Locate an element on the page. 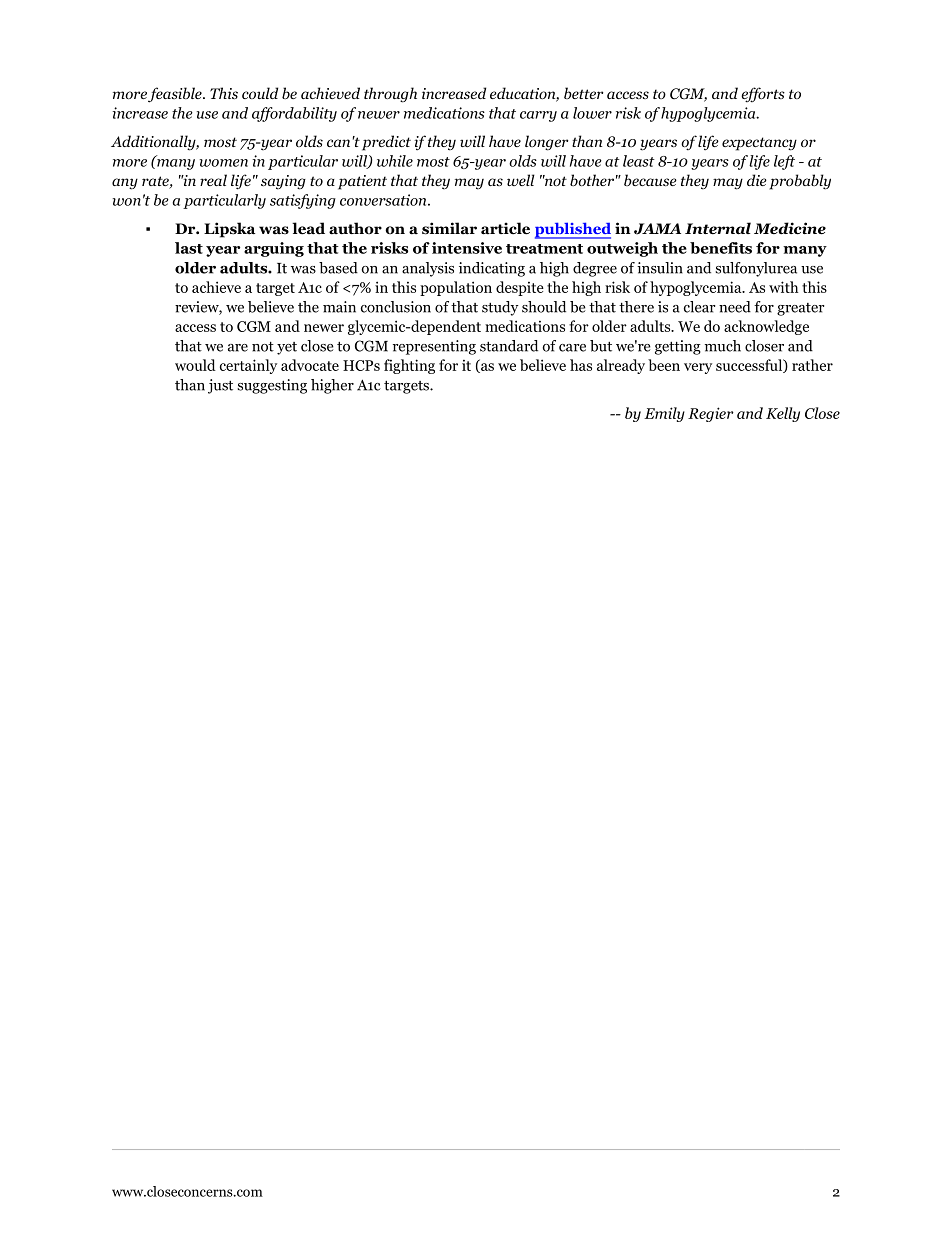  suggesting is located at coordinates (272, 386).
